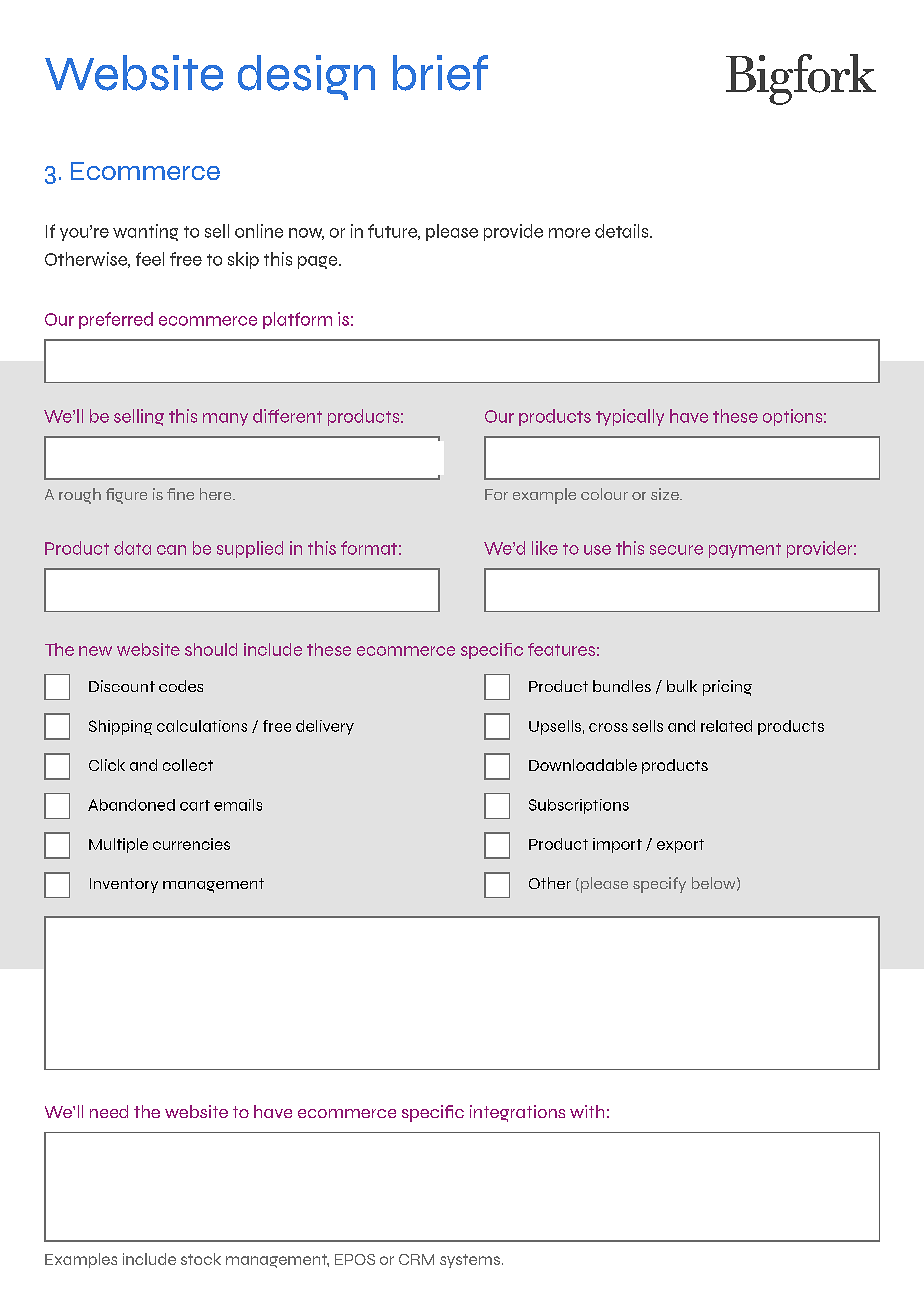 The width and height of the screenshot is (924, 1308). What do you see at coordinates (191, 844) in the screenshot?
I see `currencies` at bounding box center [191, 844].
